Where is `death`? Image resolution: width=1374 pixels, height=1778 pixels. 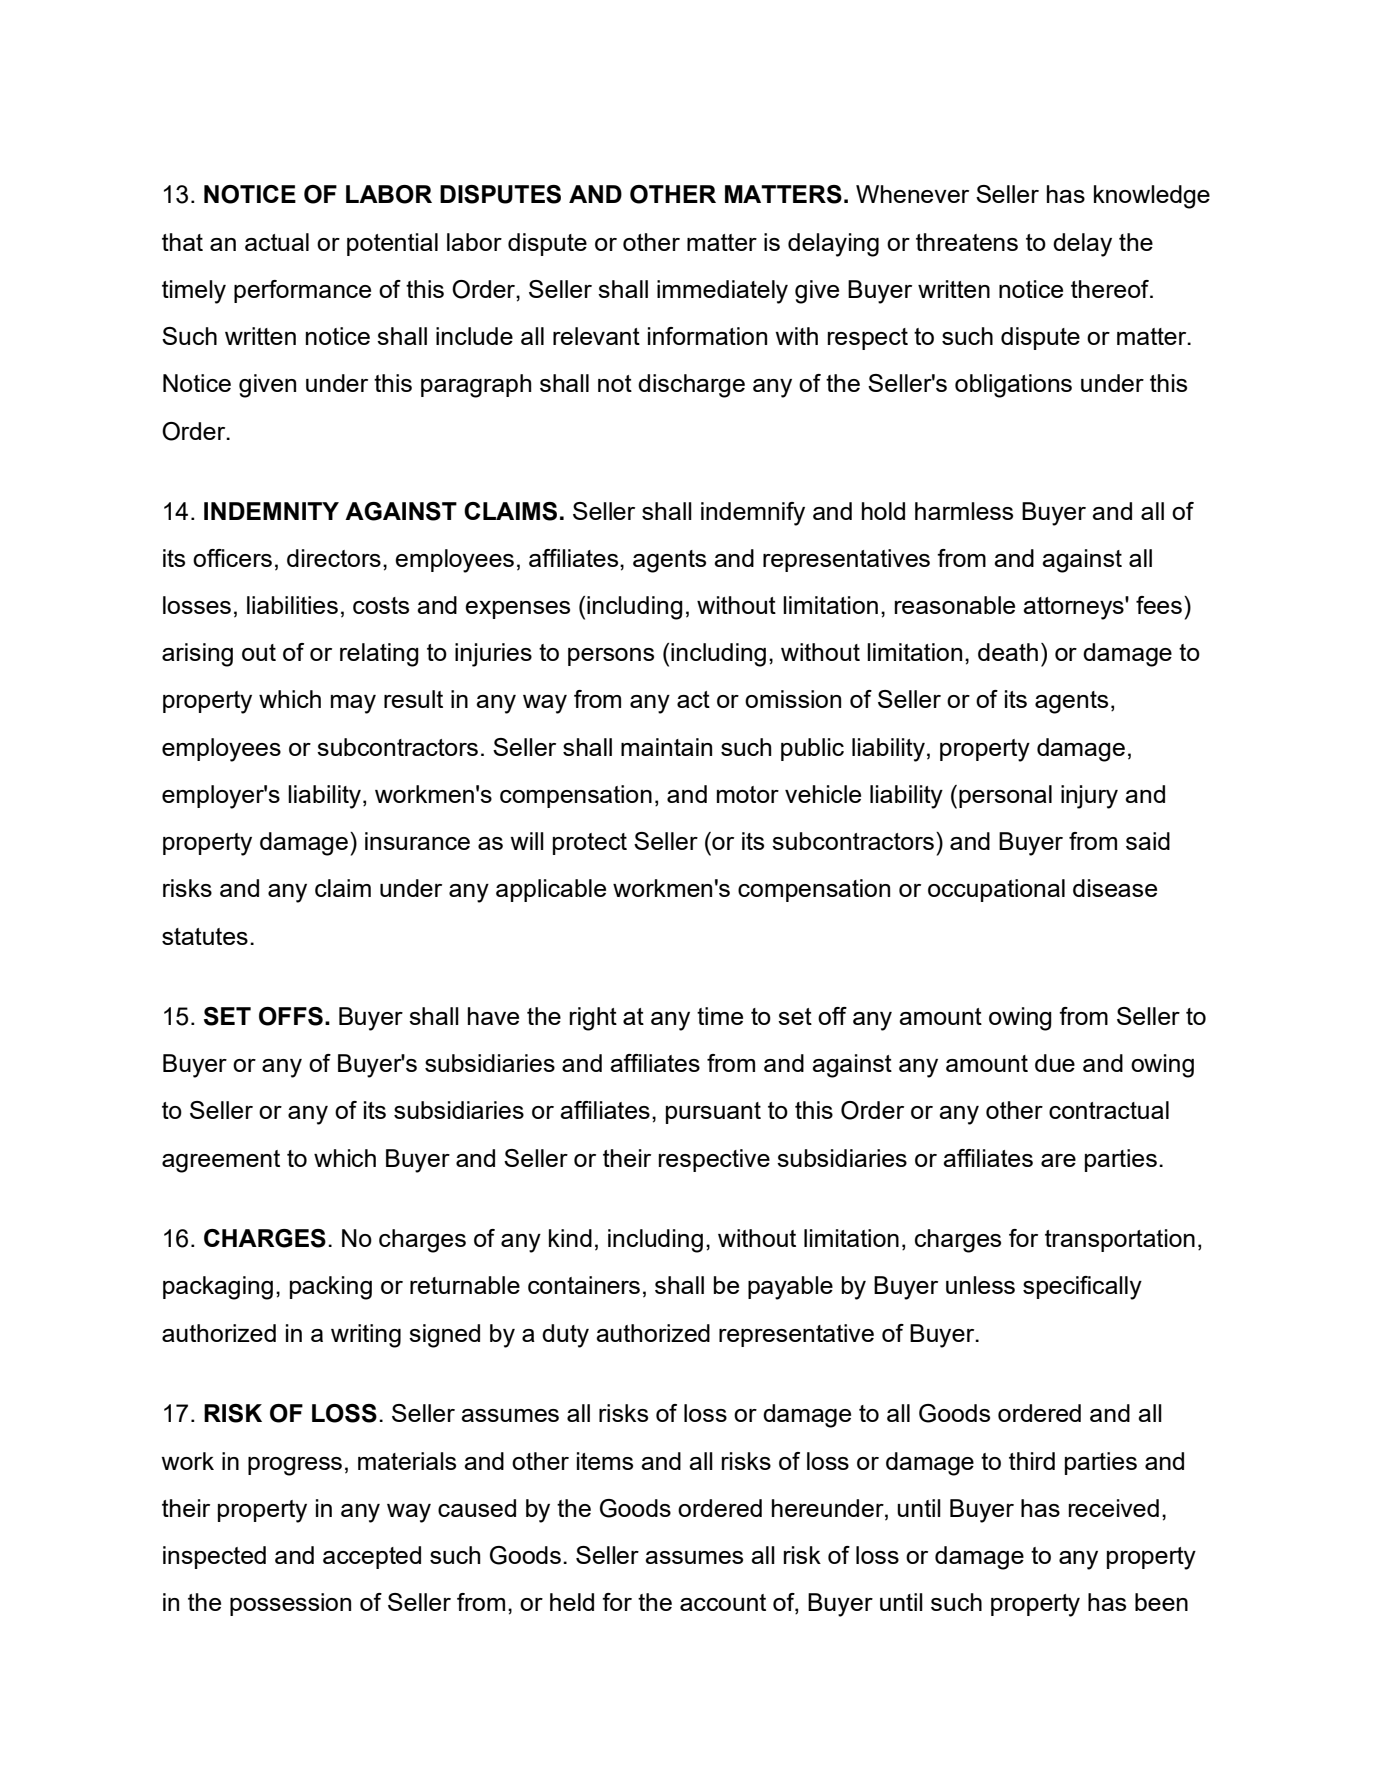 death is located at coordinates (1008, 652).
